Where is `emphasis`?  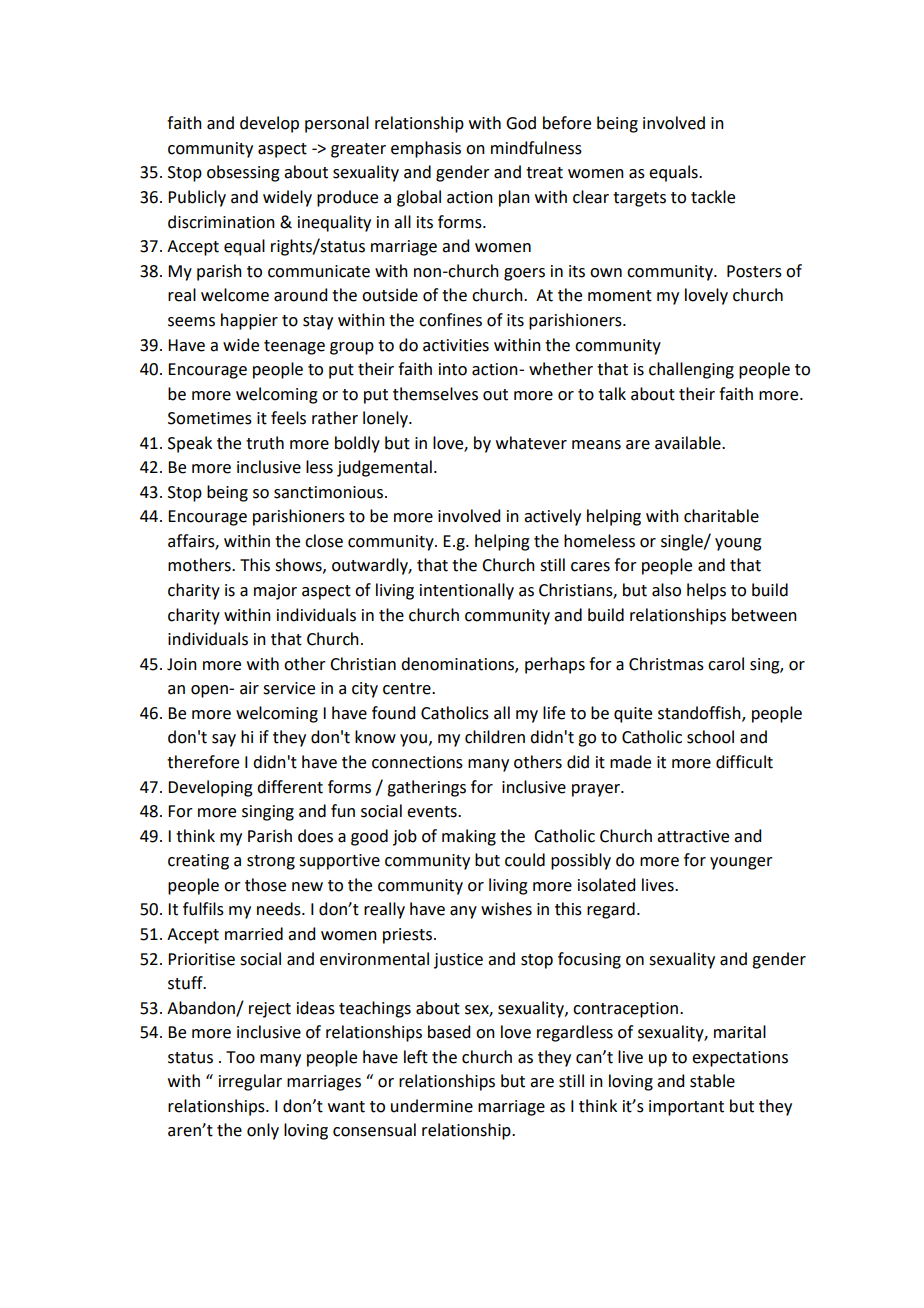 emphasis is located at coordinates (426, 149).
